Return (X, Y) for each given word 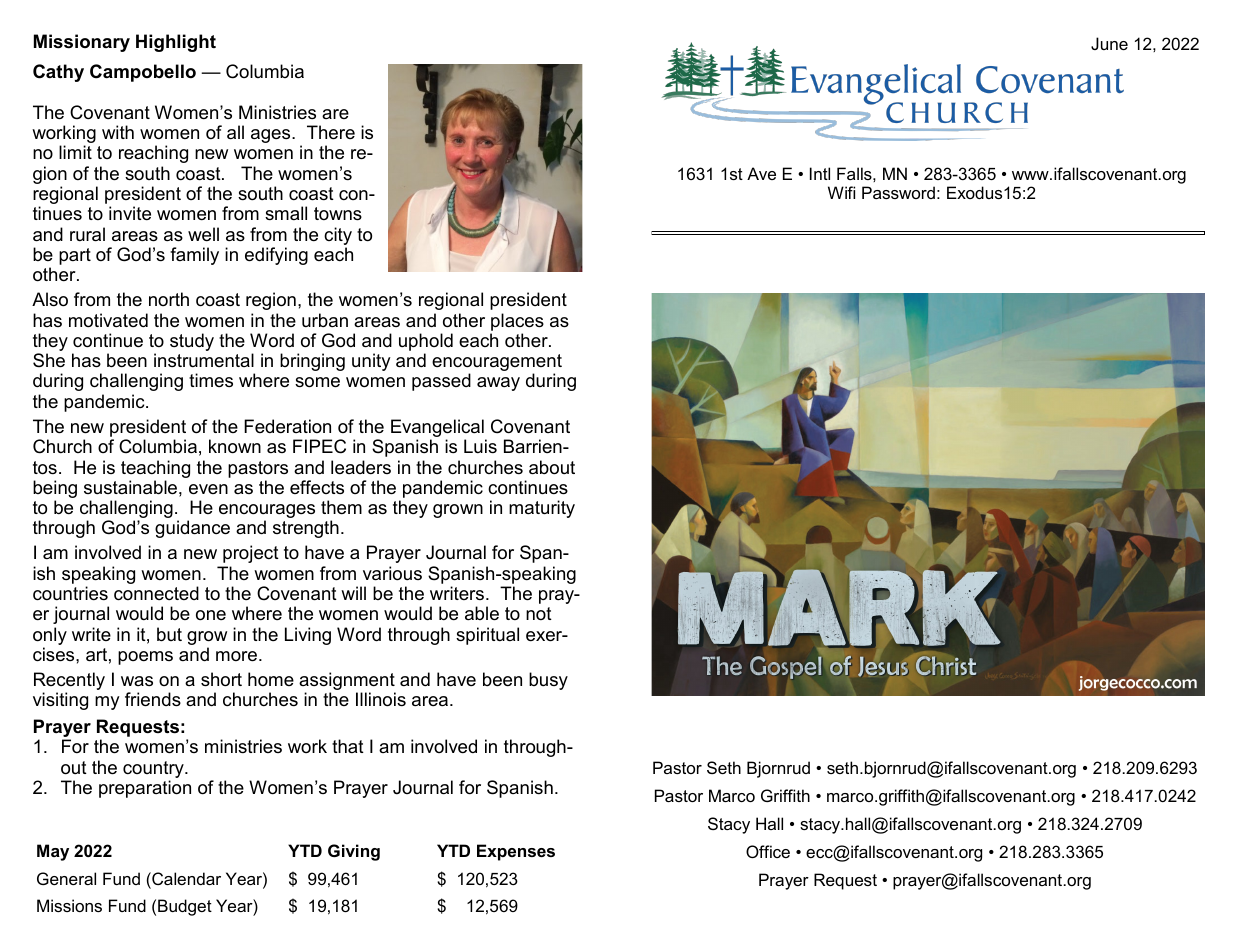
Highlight (176, 43)
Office (768, 851)
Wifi (841, 192)
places (517, 322)
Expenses (516, 852)
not (539, 613)
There (331, 132)
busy (548, 681)
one (211, 615)
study (192, 342)
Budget (185, 907)
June (1109, 43)
